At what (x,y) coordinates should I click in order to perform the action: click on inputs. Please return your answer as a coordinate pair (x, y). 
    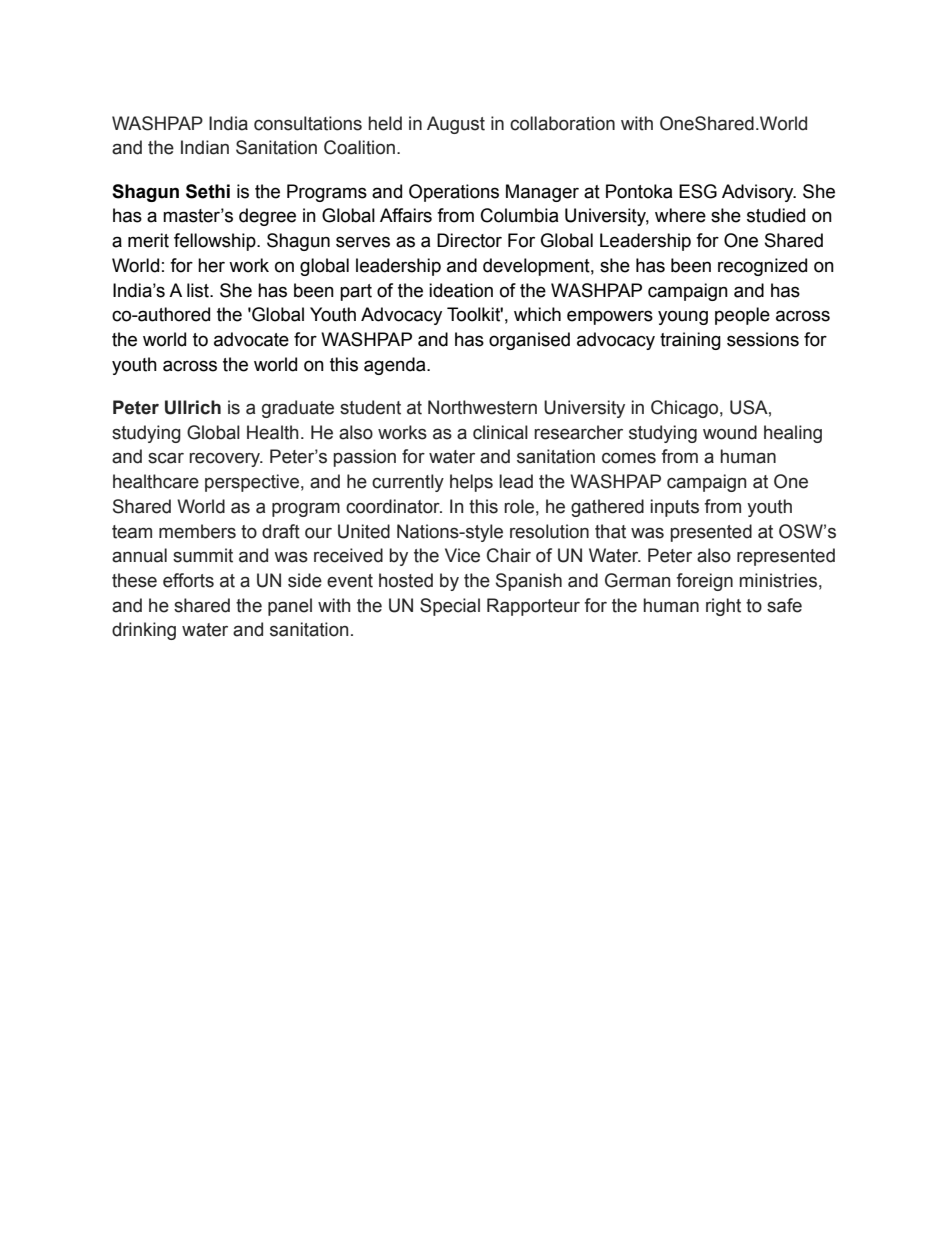
    Looking at the image, I should click on (675, 508).
